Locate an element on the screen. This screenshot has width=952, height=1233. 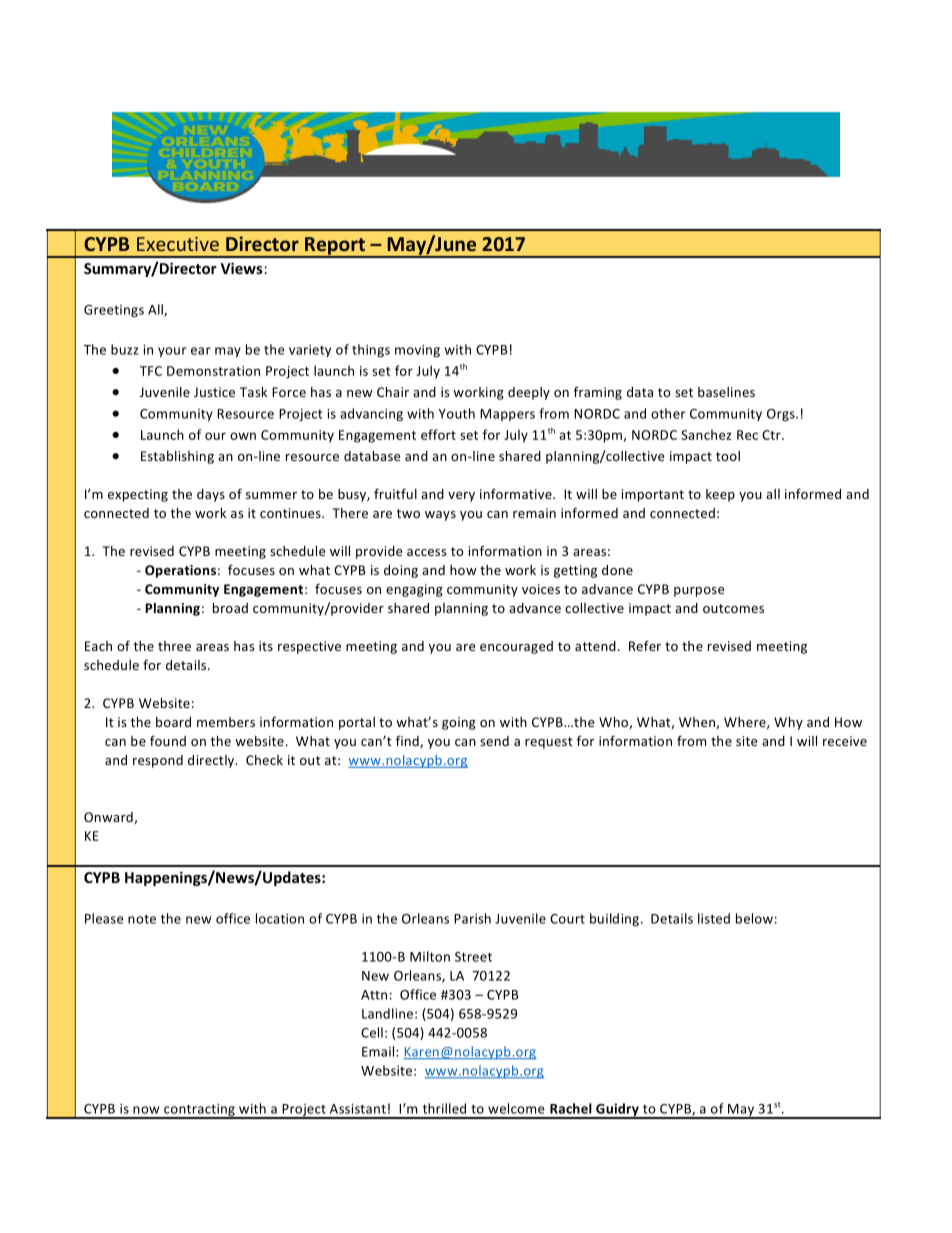
Where is located at coordinates (746, 723).
